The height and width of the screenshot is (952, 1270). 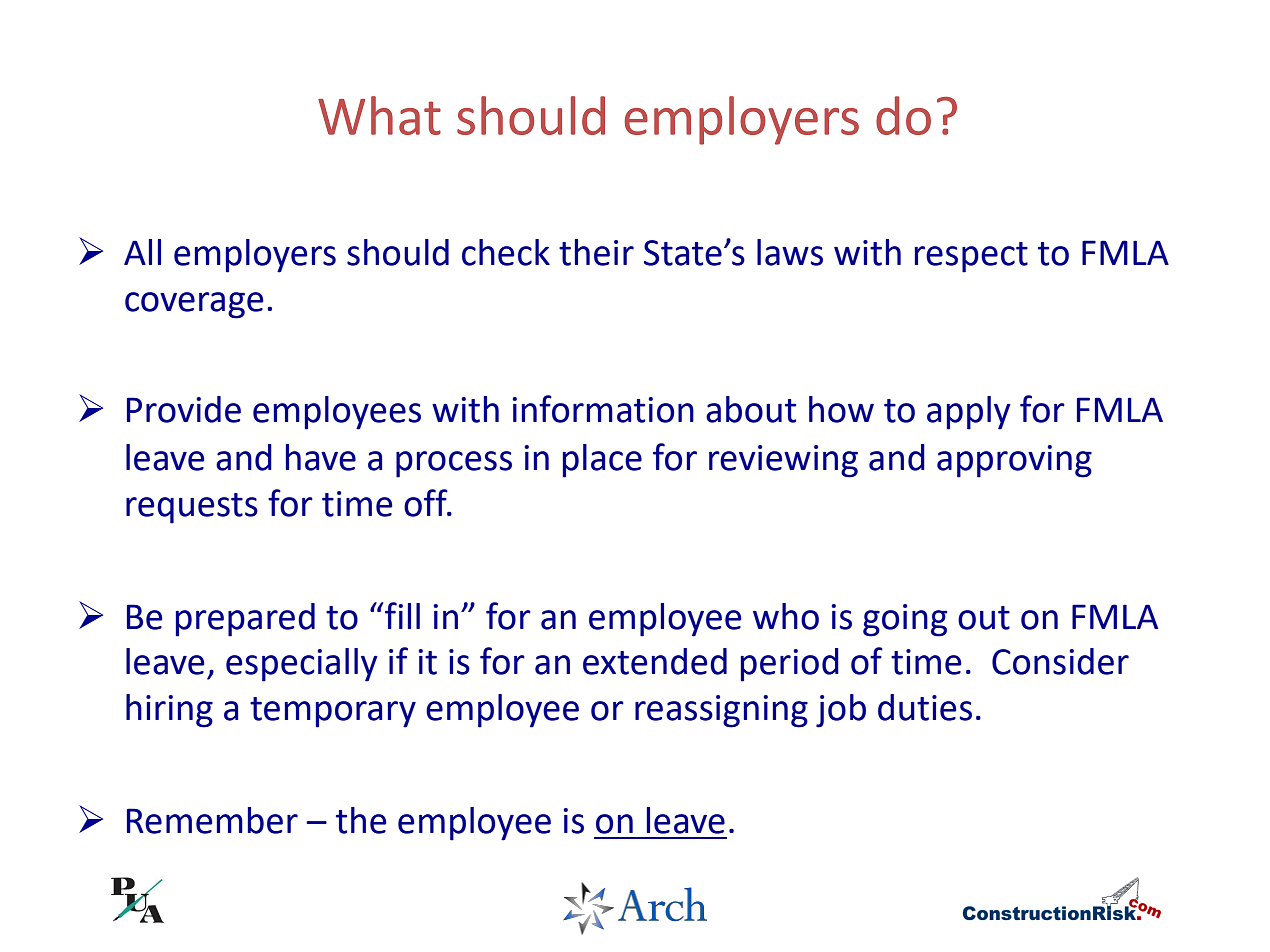 I want to click on their, so click(x=596, y=252).
